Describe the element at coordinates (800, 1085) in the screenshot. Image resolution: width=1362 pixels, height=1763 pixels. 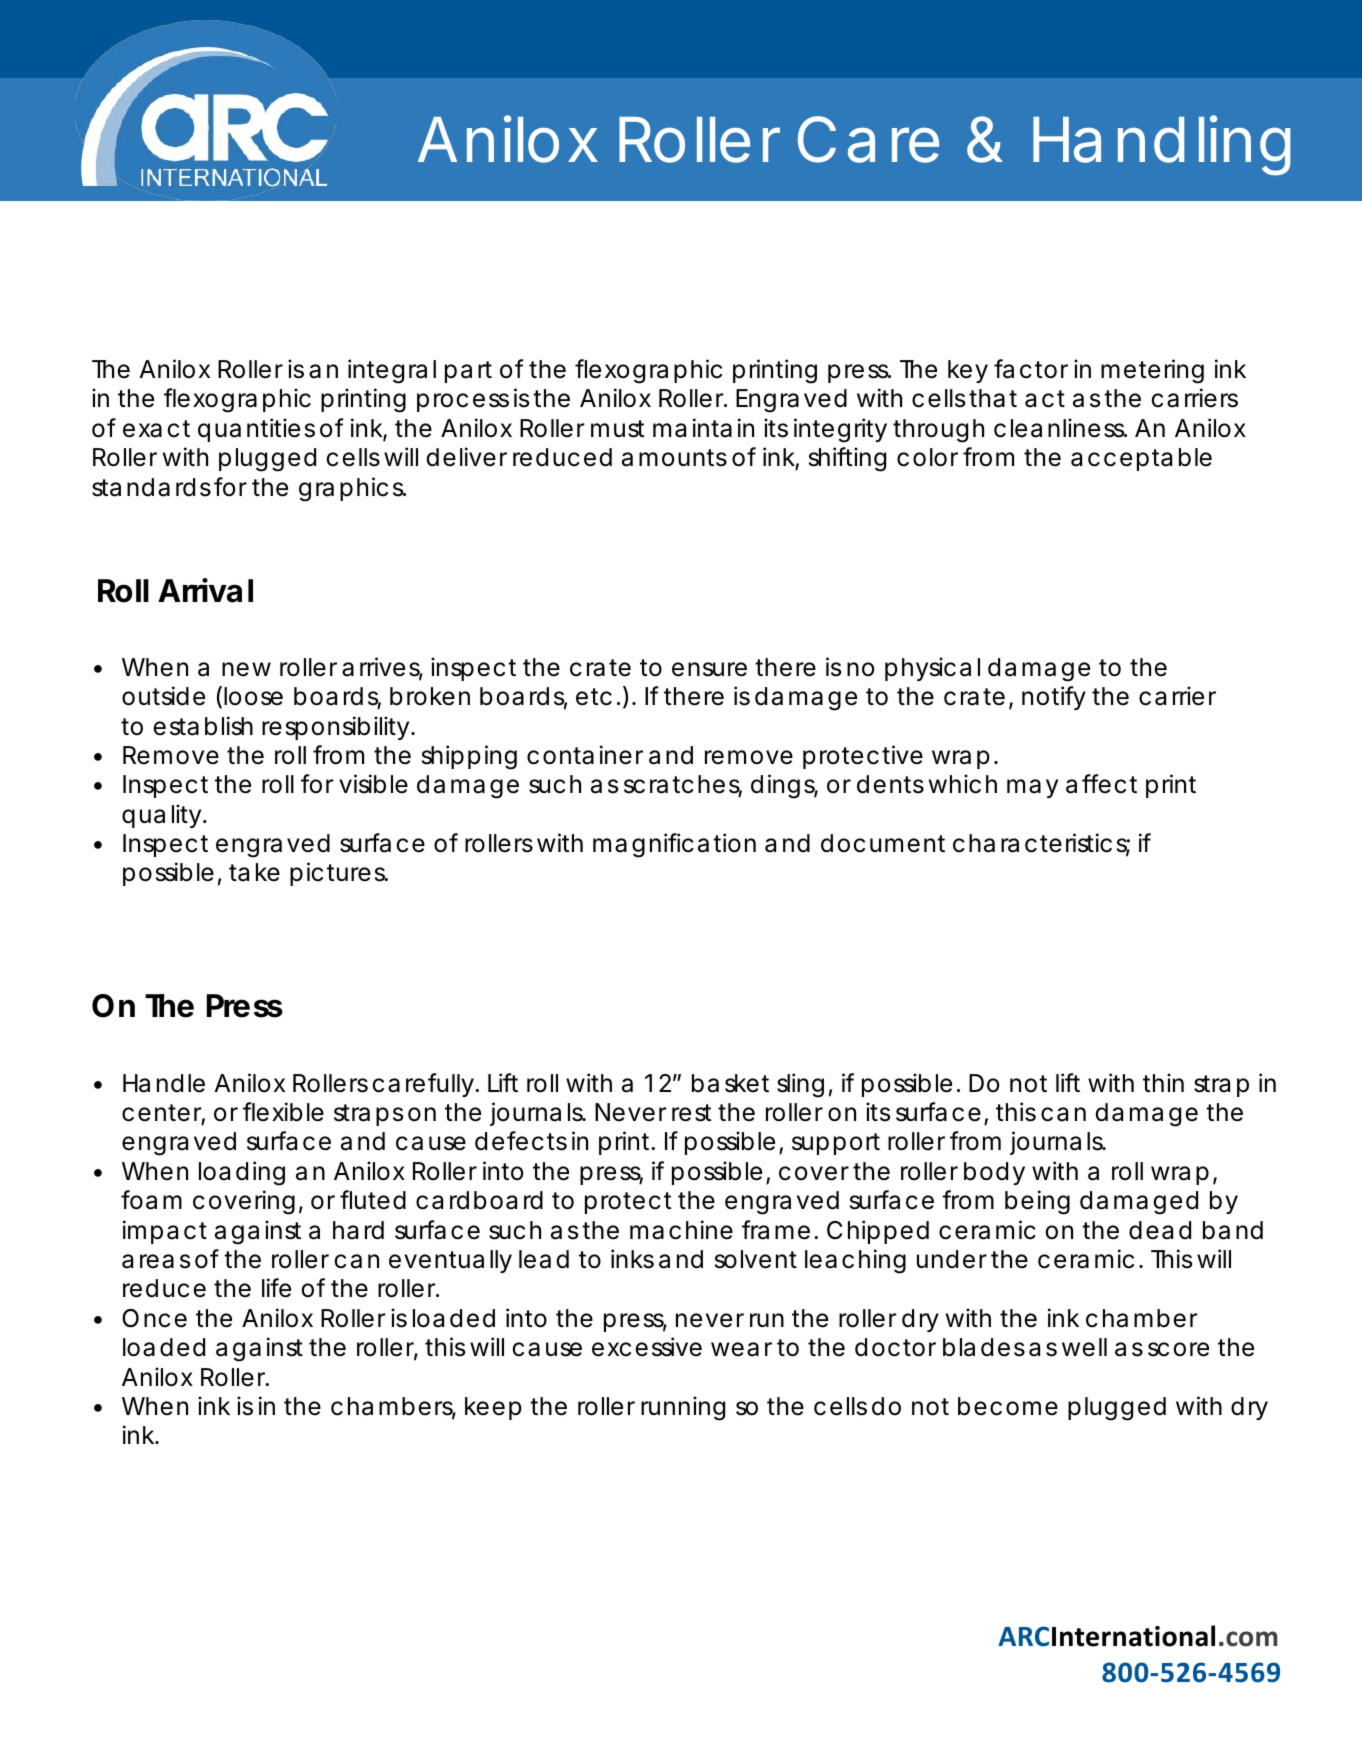
I see `sling` at that location.
